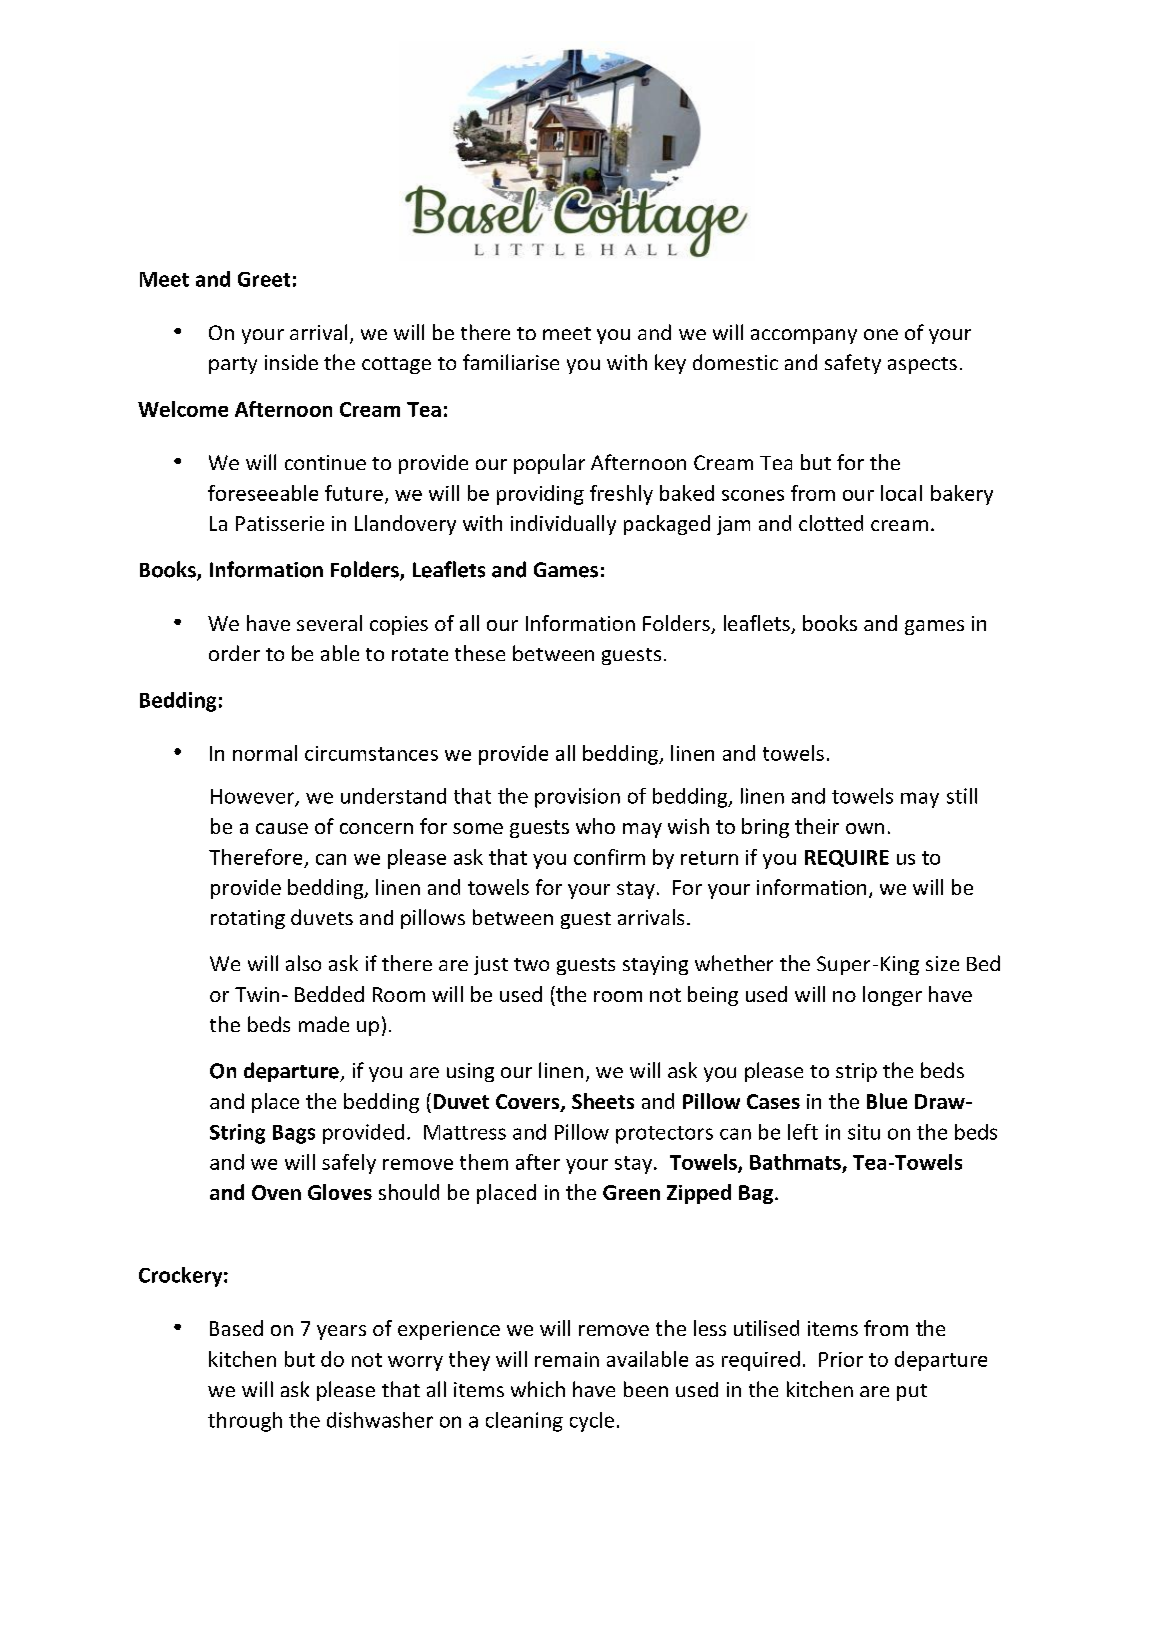  Describe the element at coordinates (853, 364) in the image. I see `safety` at that location.
